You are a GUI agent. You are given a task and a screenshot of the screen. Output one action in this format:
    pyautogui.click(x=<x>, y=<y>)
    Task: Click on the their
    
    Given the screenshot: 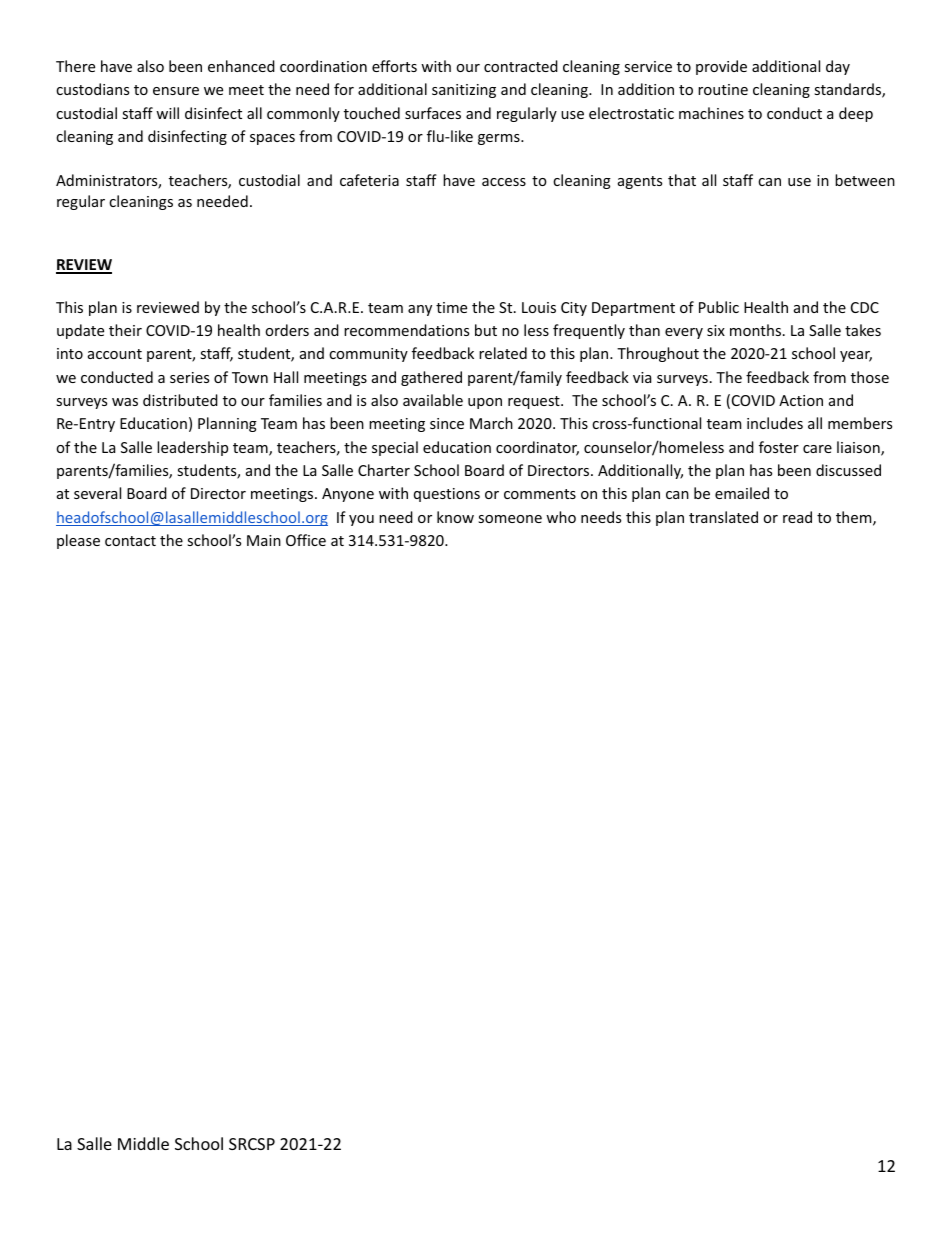 What is the action you would take?
    pyautogui.click(x=125, y=330)
